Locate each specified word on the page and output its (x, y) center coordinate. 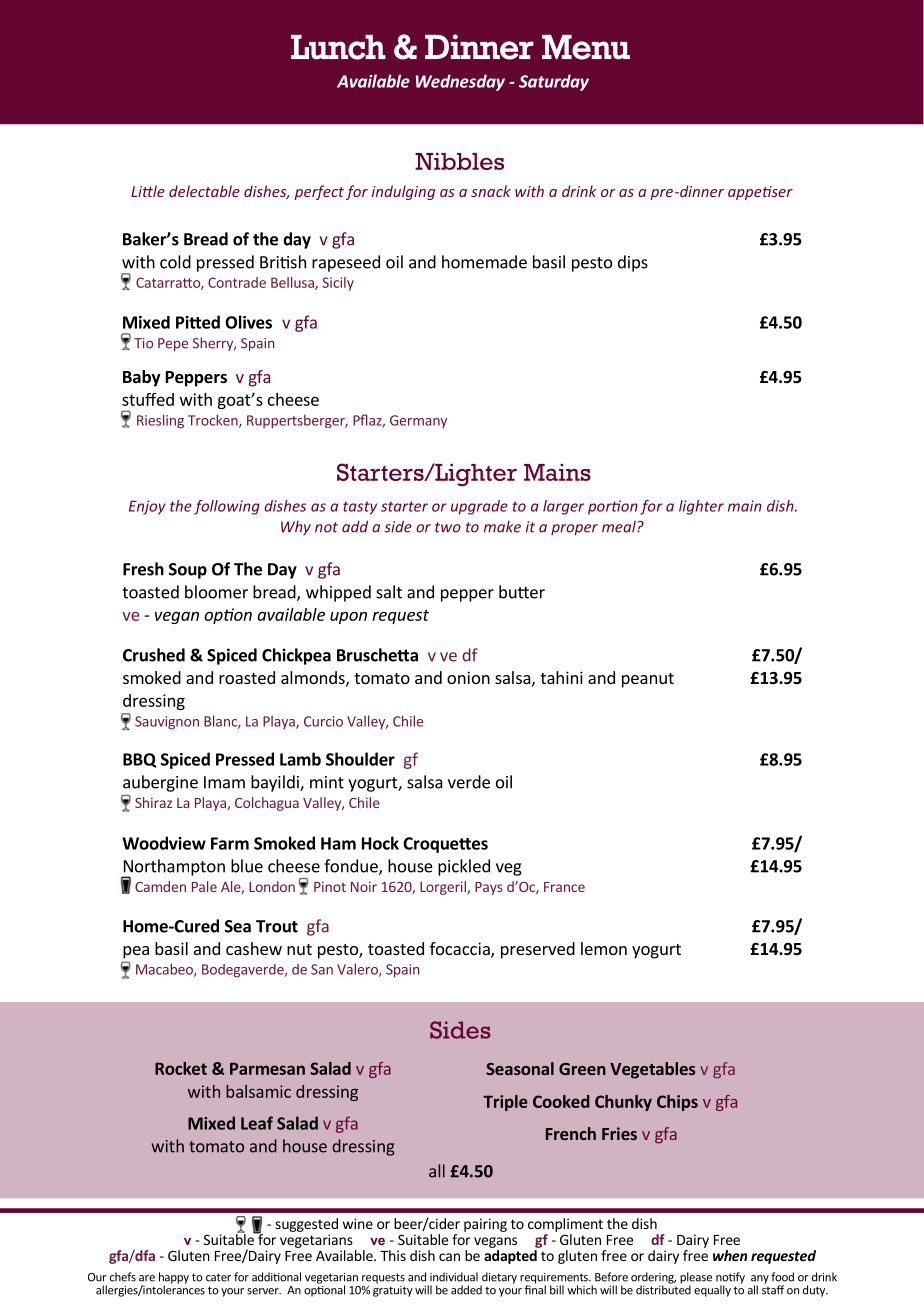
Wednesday (460, 82)
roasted (247, 677)
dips (633, 263)
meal (620, 526)
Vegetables (652, 1070)
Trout (277, 926)
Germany (418, 421)
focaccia (461, 950)
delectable (204, 191)
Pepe (173, 344)
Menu (586, 47)
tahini (561, 677)
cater (218, 1277)
